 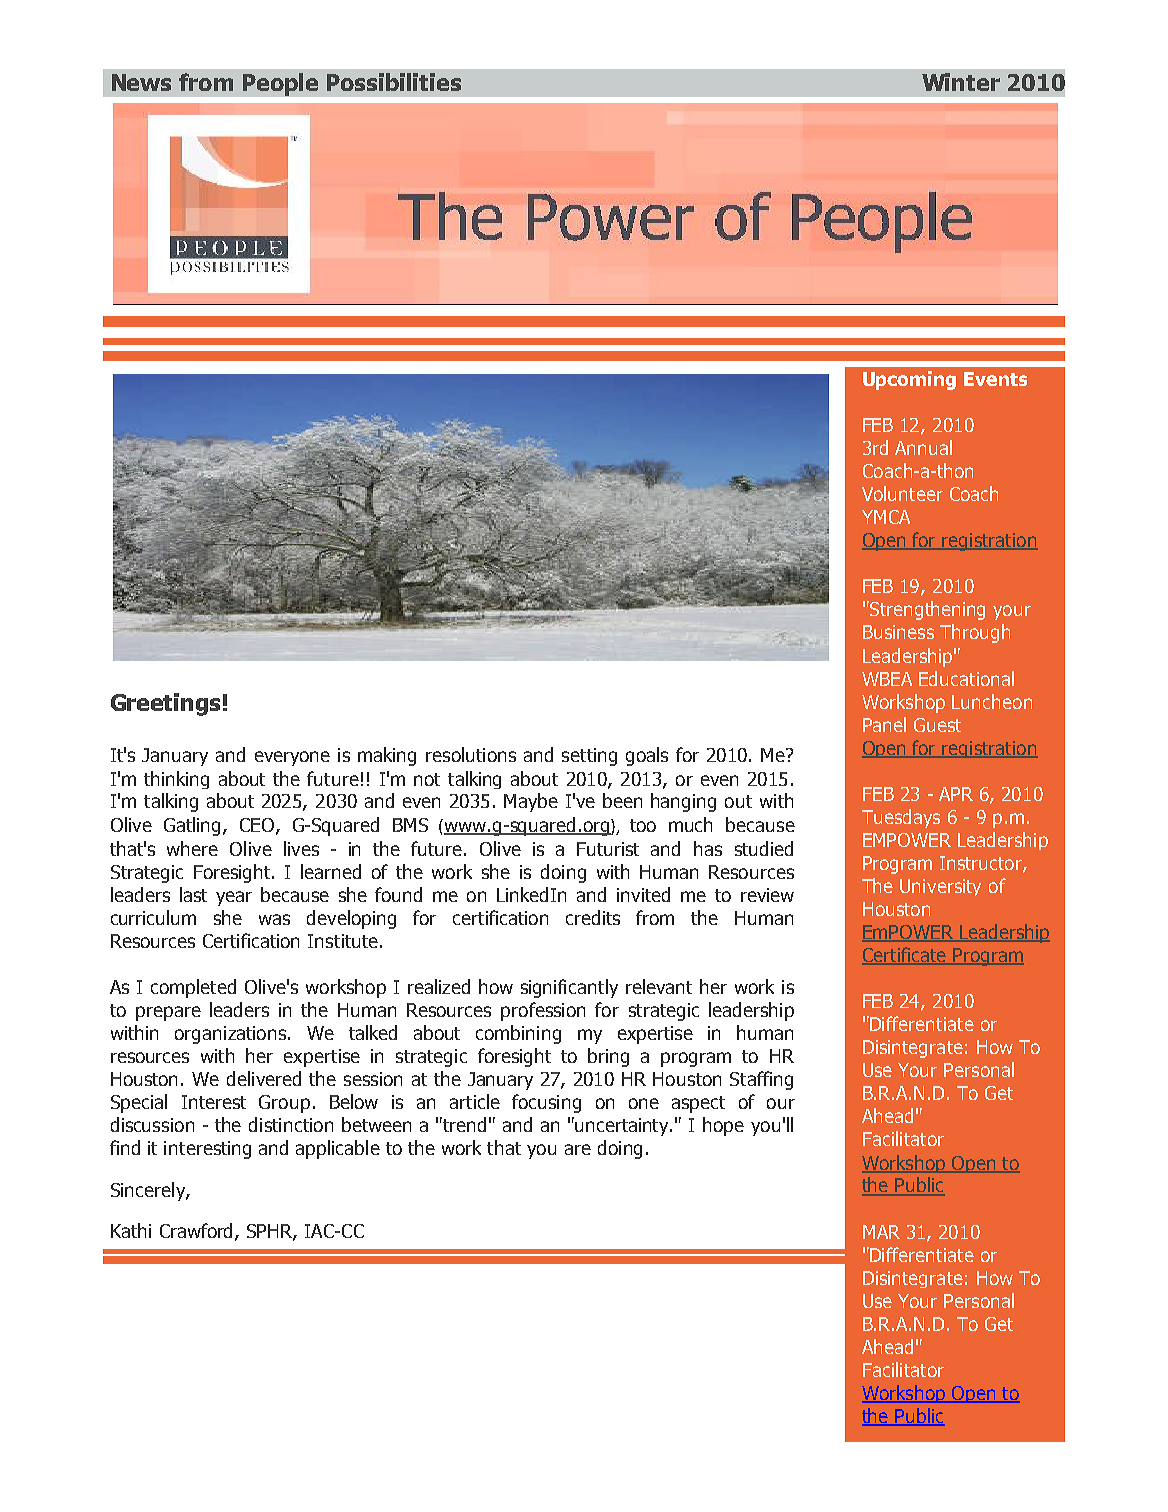 I want to click on Business, so click(x=898, y=632).
